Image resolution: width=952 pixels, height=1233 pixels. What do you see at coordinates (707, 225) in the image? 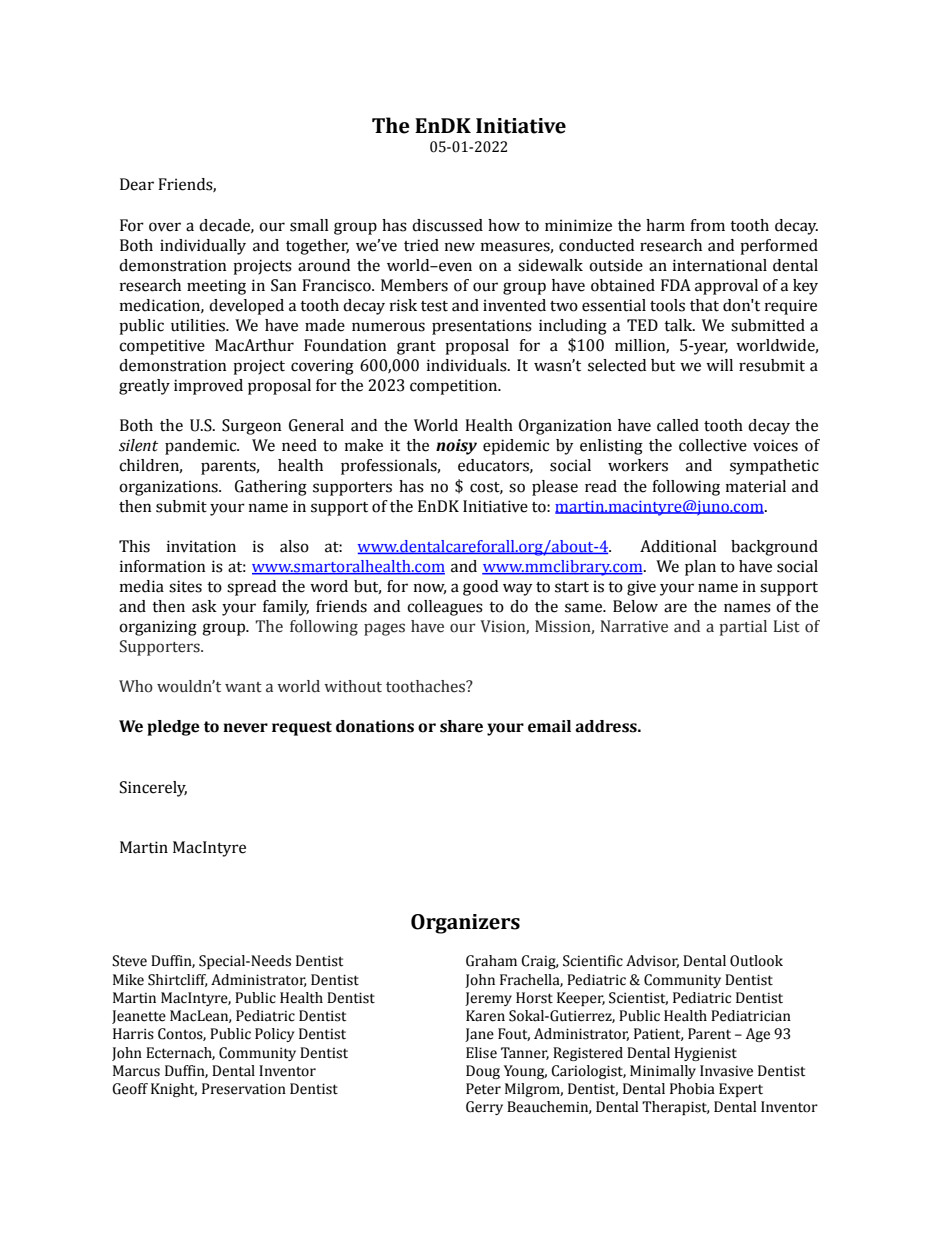
I see `from` at bounding box center [707, 225].
